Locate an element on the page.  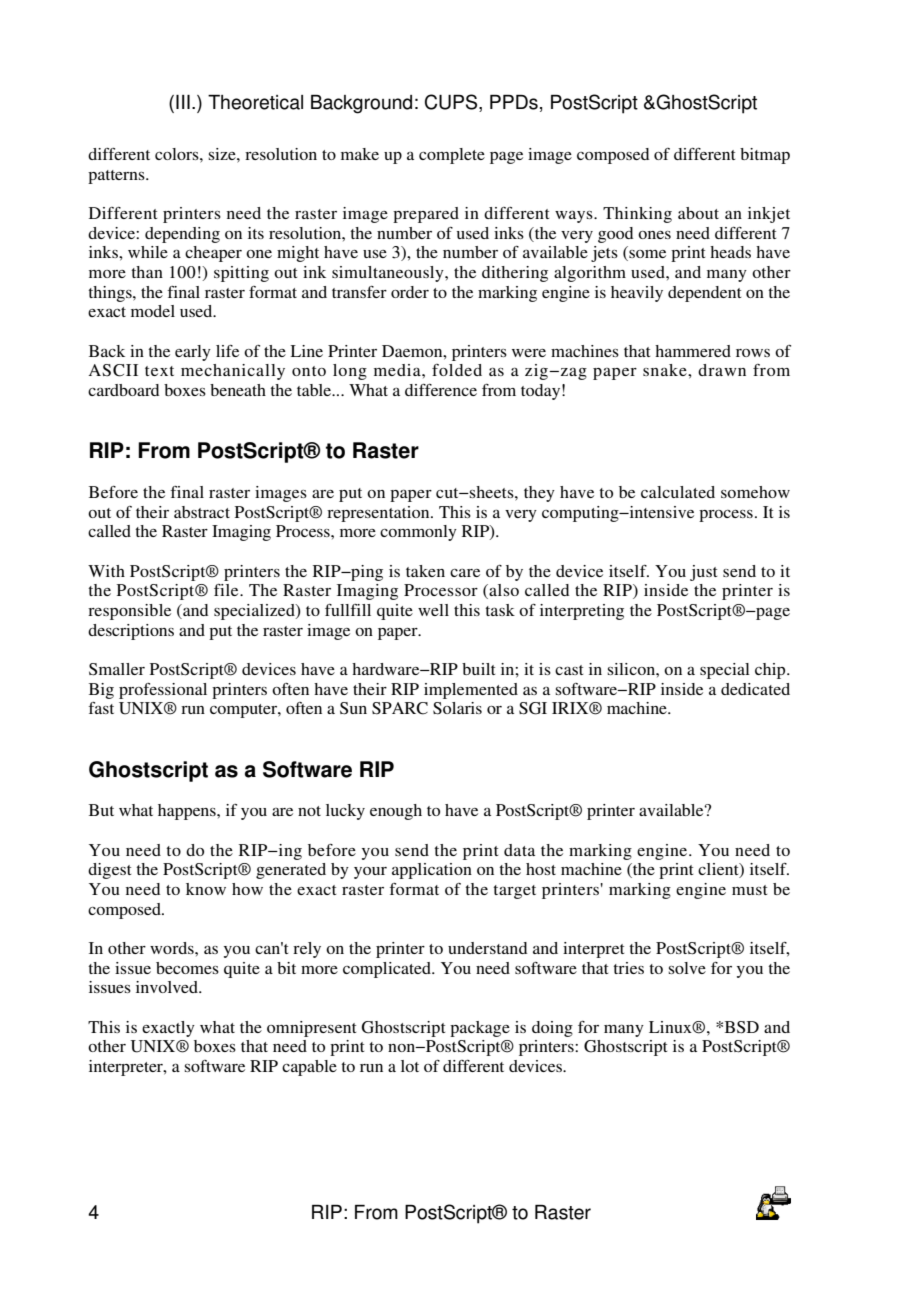
must is located at coordinates (749, 890).
